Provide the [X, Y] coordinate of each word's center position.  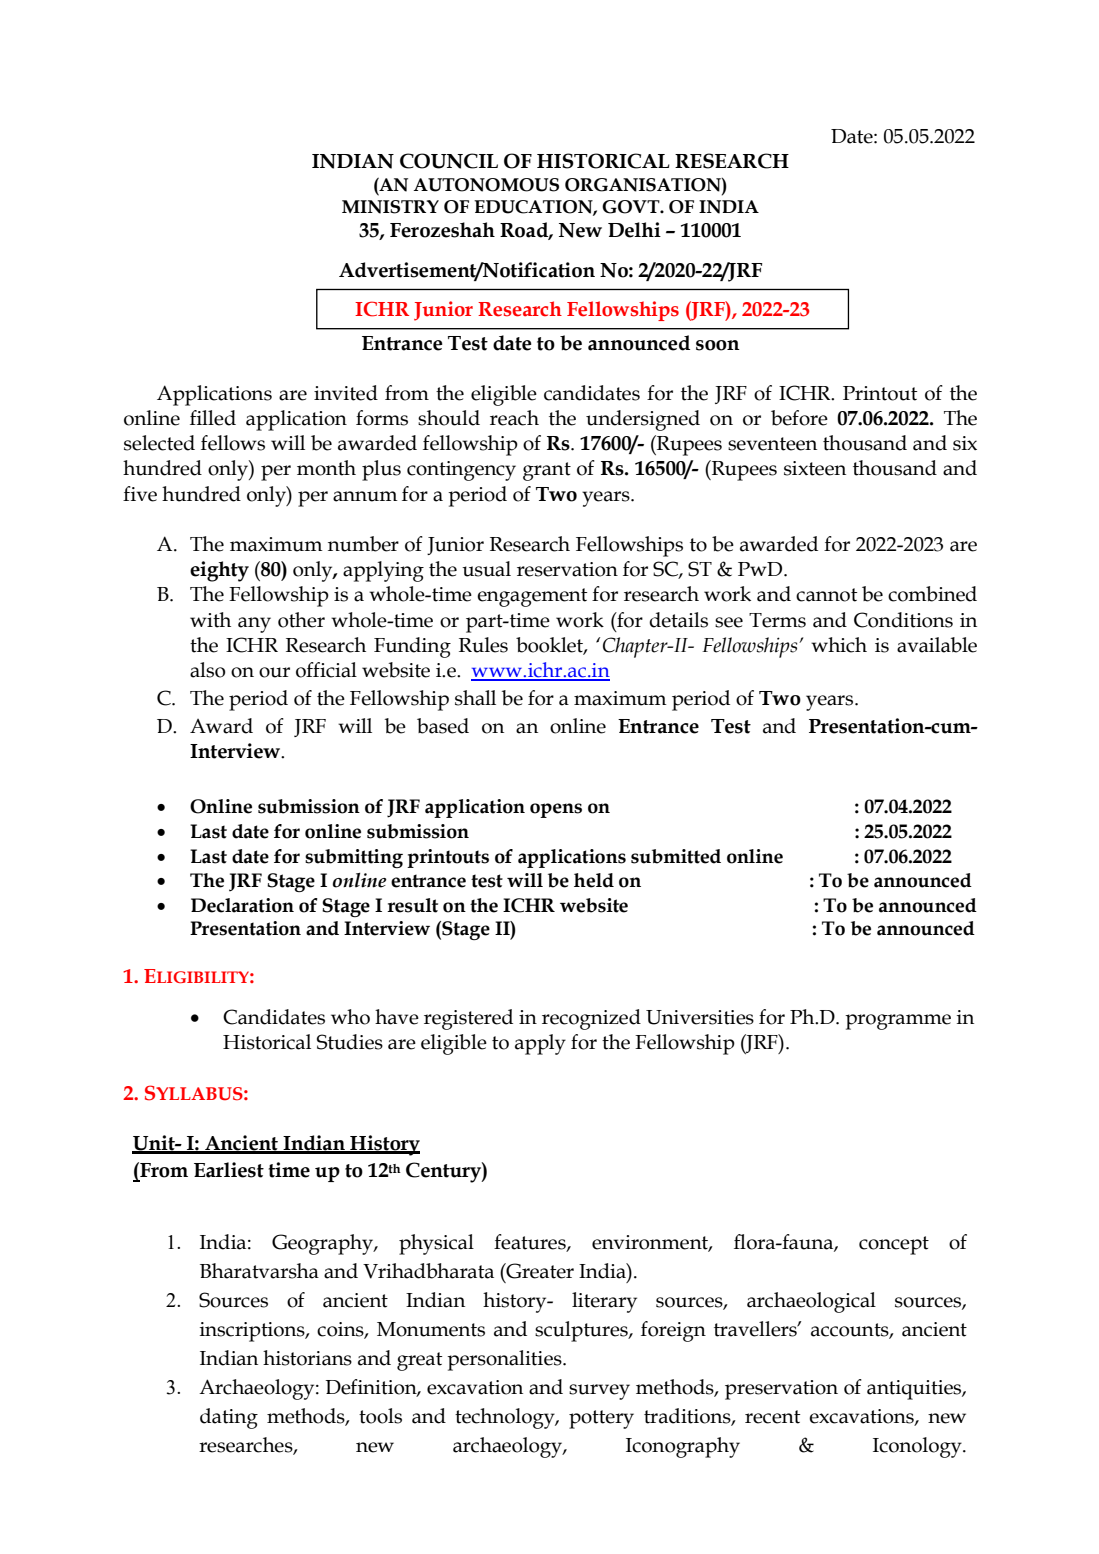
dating [229, 1418]
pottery [601, 1419]
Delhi [634, 230]
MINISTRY [390, 207]
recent [772, 1417]
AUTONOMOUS [486, 185]
